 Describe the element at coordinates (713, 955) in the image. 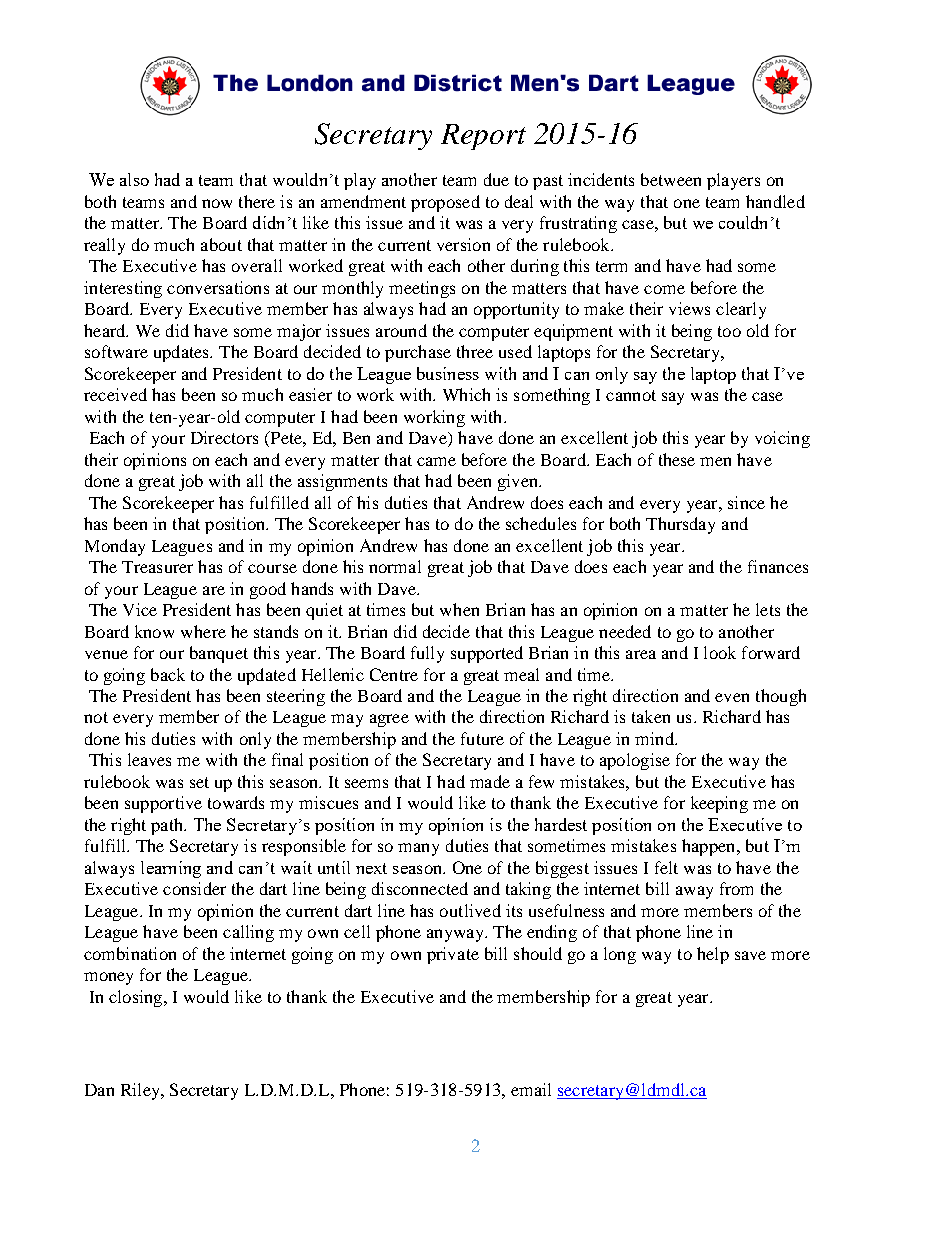

I see `help` at that location.
